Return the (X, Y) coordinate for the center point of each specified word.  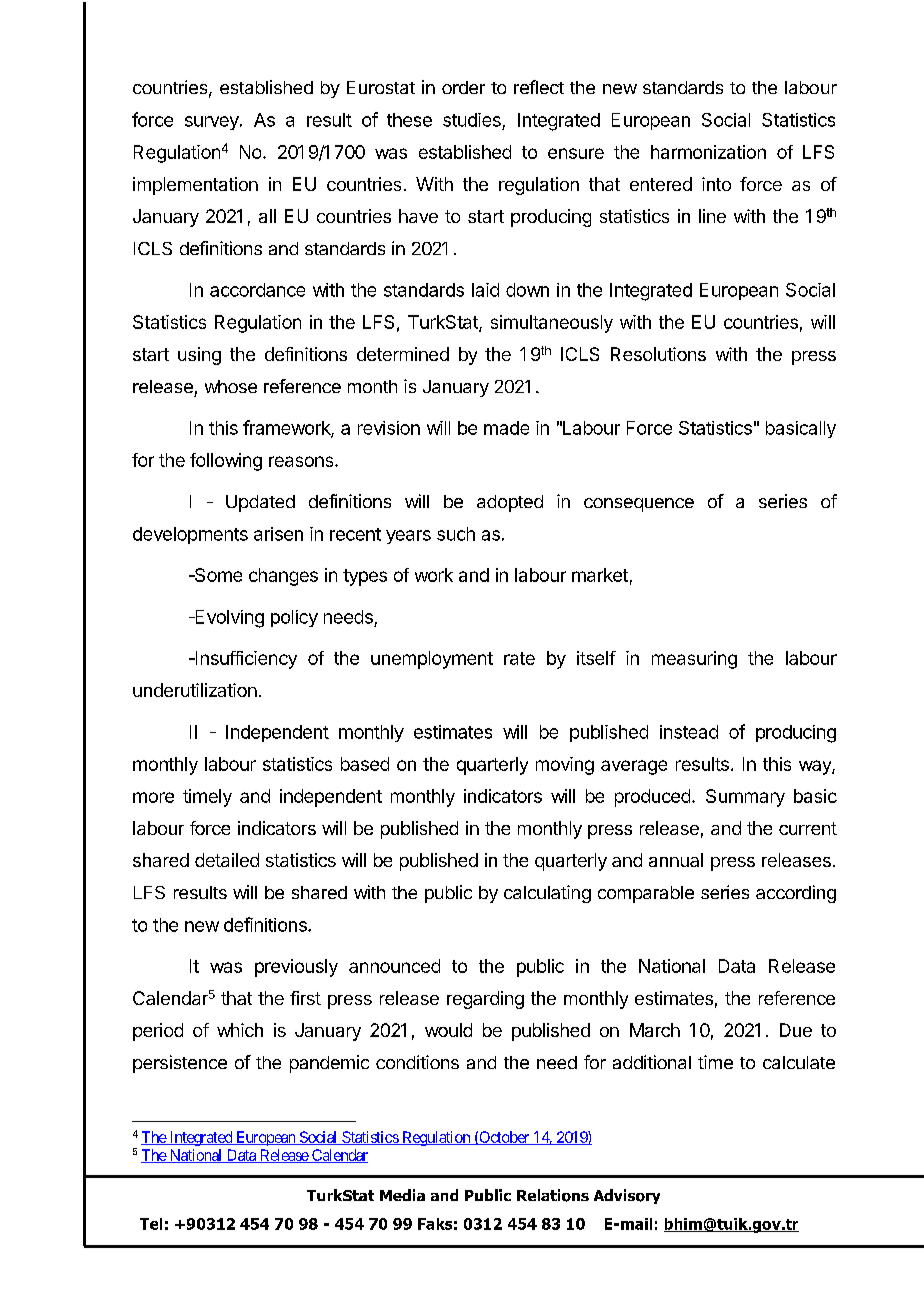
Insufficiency (245, 660)
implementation (195, 186)
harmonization (708, 152)
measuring (694, 660)
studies (472, 120)
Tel (151, 1224)
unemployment (432, 660)
